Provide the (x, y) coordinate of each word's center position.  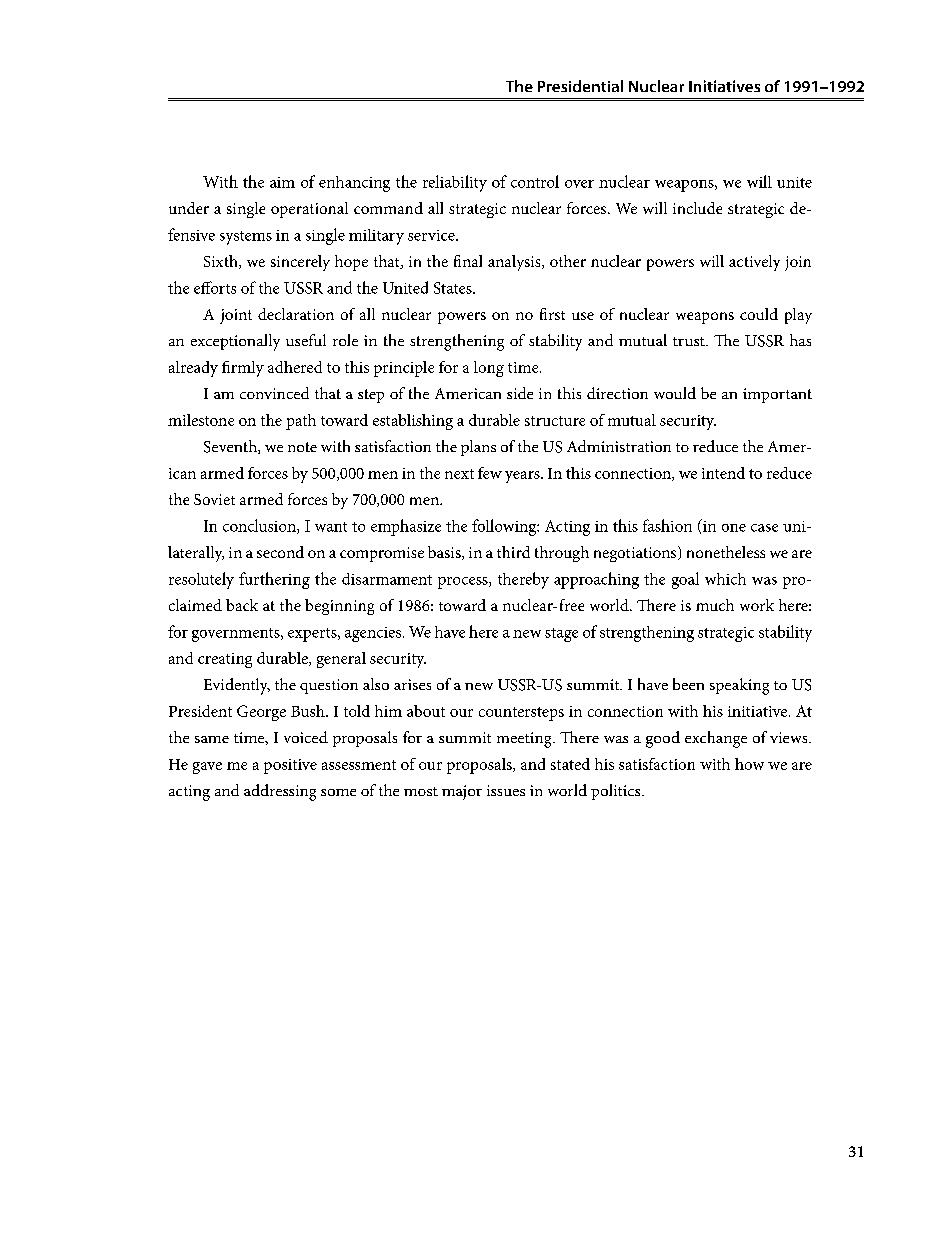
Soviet (214, 499)
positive (290, 766)
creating (225, 660)
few (490, 473)
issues (506, 790)
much (715, 605)
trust (690, 341)
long (489, 369)
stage (561, 635)
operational (309, 210)
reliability (455, 183)
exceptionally (235, 342)
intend (723, 473)
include (697, 208)
